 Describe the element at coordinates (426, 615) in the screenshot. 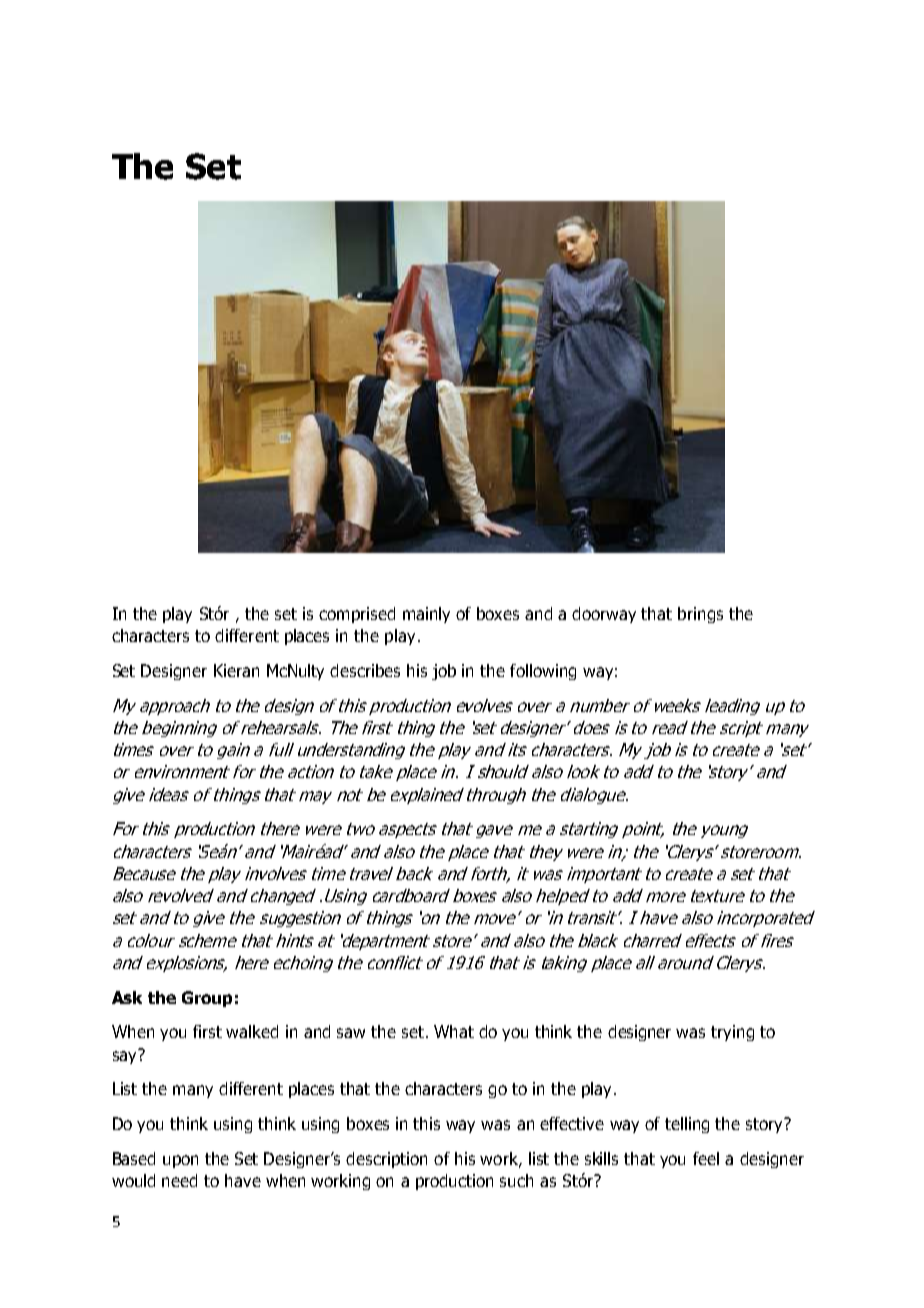

I see `mainly` at that location.
